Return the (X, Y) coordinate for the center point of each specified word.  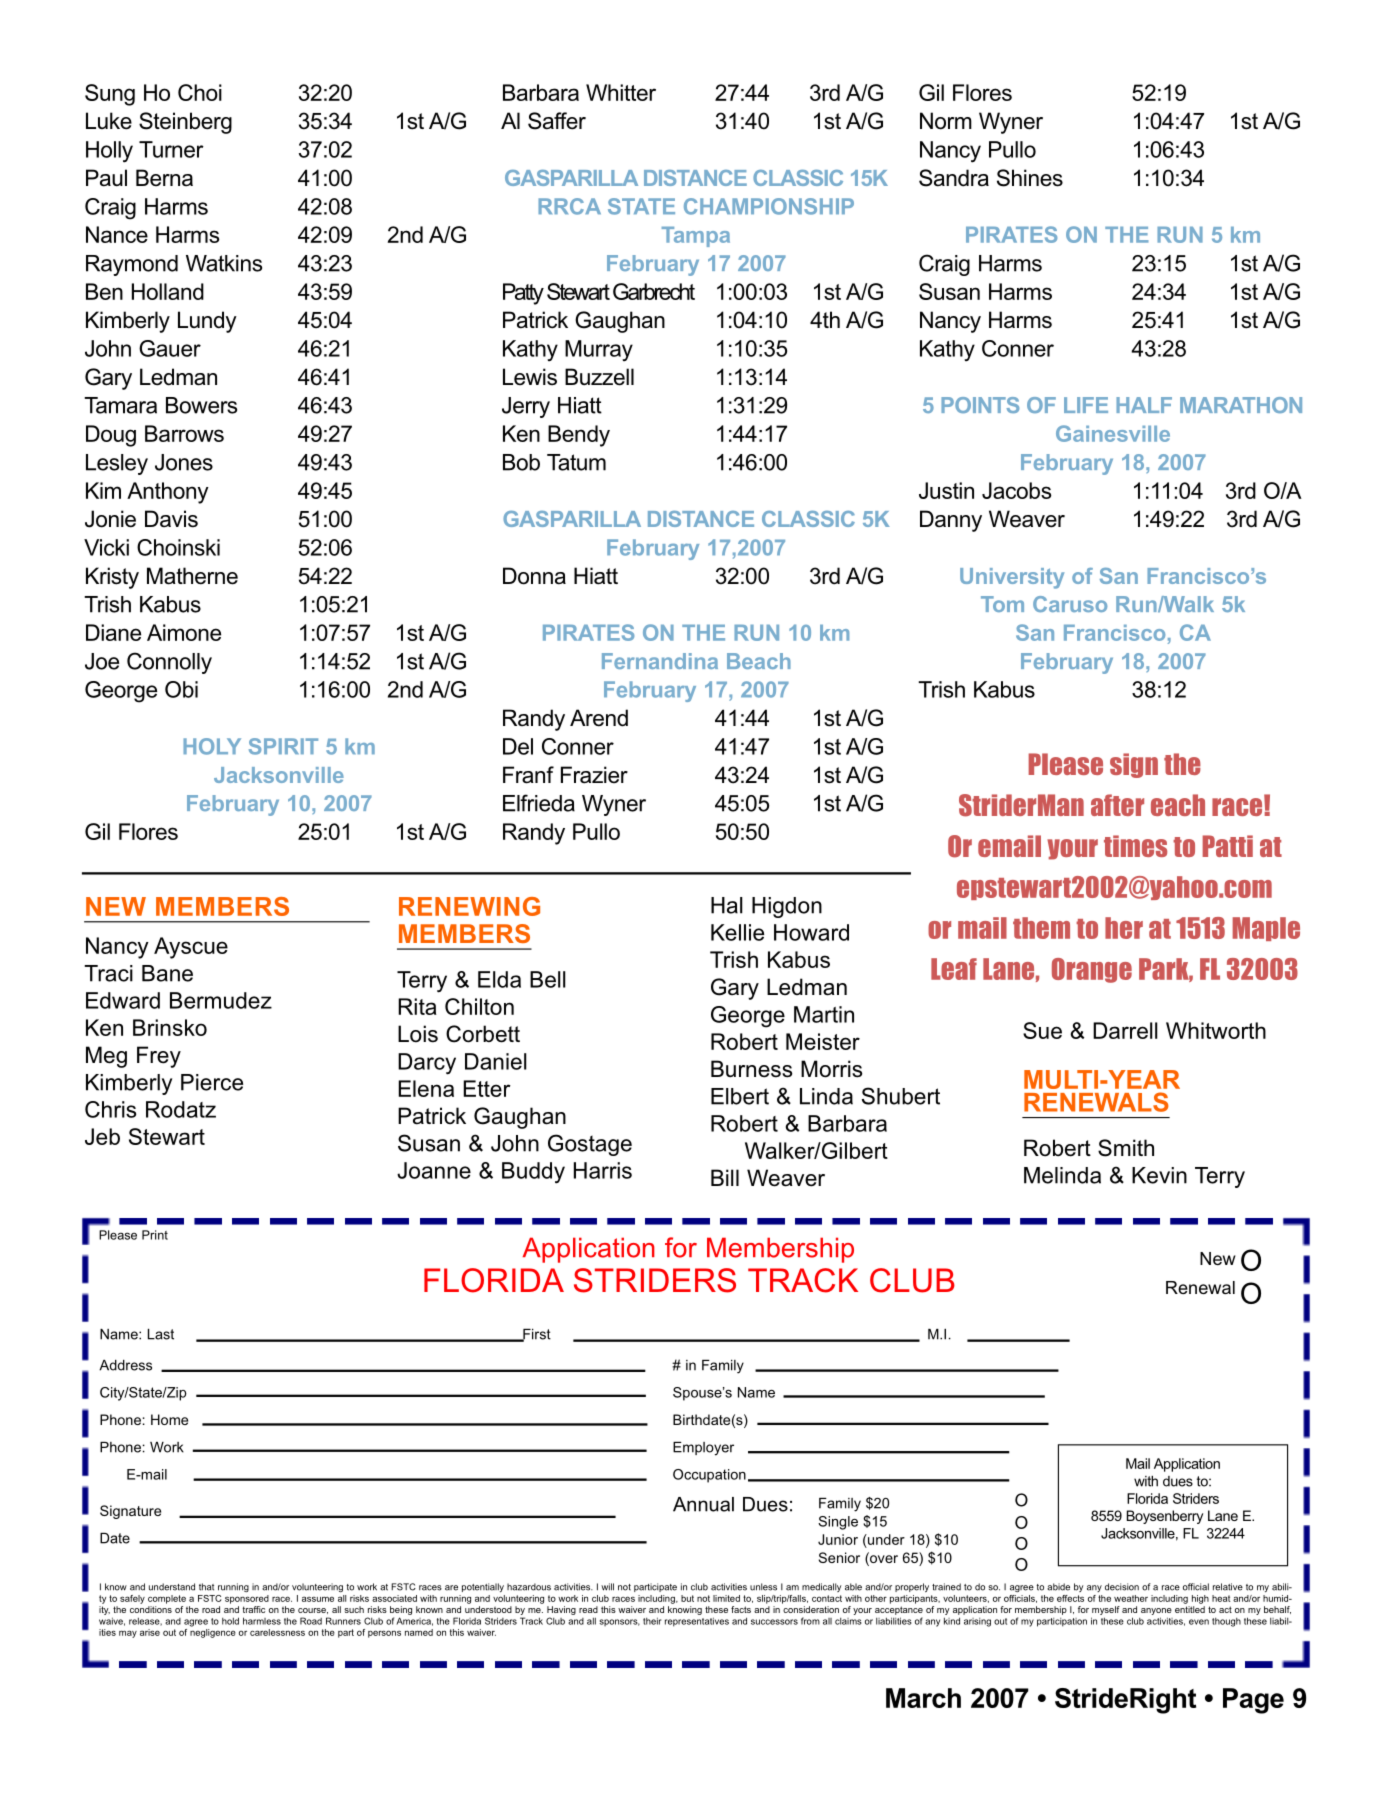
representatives (697, 1622)
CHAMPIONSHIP (769, 206)
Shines (1030, 178)
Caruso (1070, 604)
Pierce (212, 1082)
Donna (534, 576)
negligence (213, 1633)
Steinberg (185, 123)
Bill (725, 1177)
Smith (1126, 1148)
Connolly (169, 663)
